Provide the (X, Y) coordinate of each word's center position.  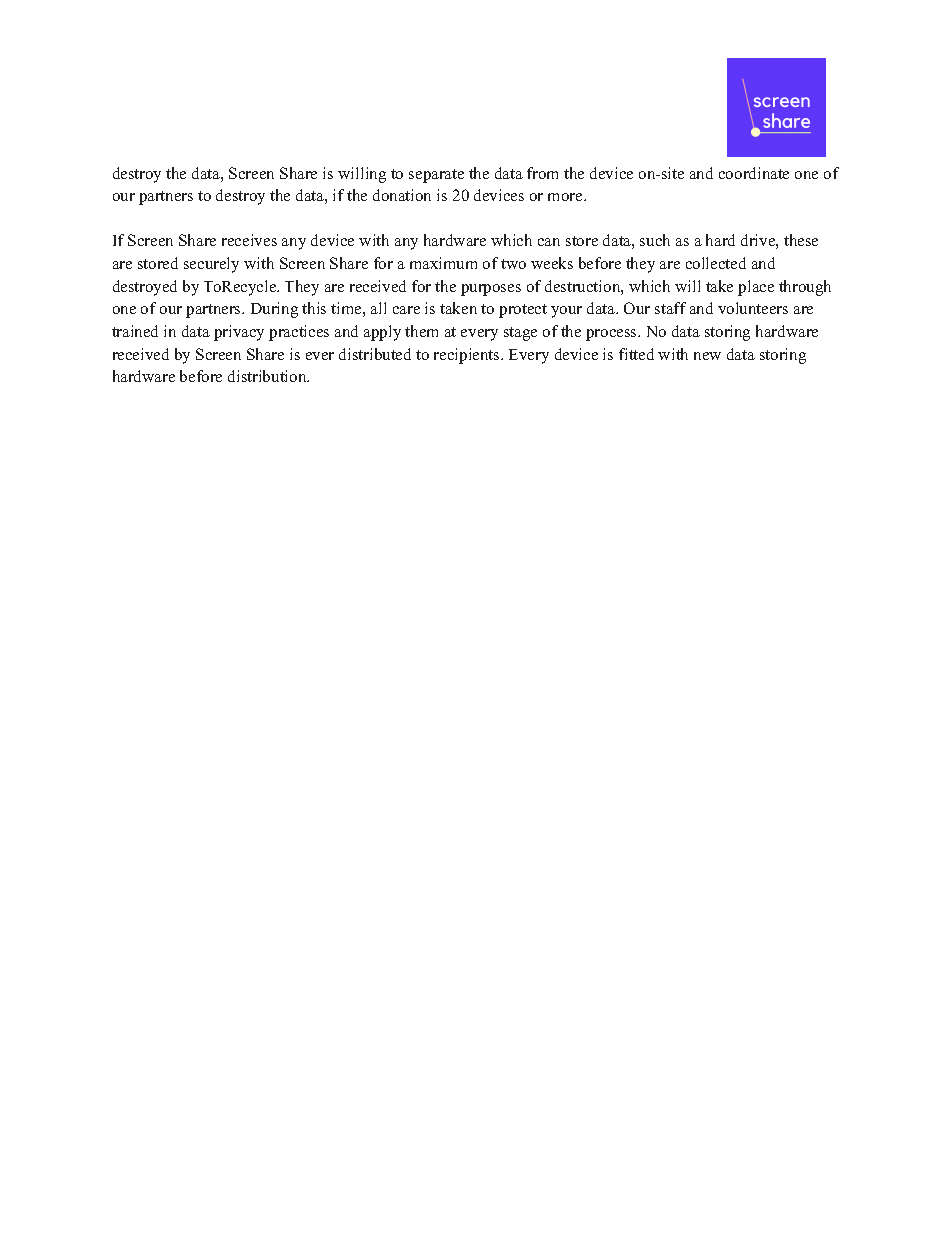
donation (402, 195)
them (421, 331)
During (274, 310)
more (566, 197)
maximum (443, 263)
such (655, 240)
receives (249, 240)
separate (436, 176)
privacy (239, 333)
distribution (268, 376)
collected (716, 263)
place (756, 288)
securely (211, 265)
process (612, 335)
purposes (491, 290)
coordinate (754, 173)
